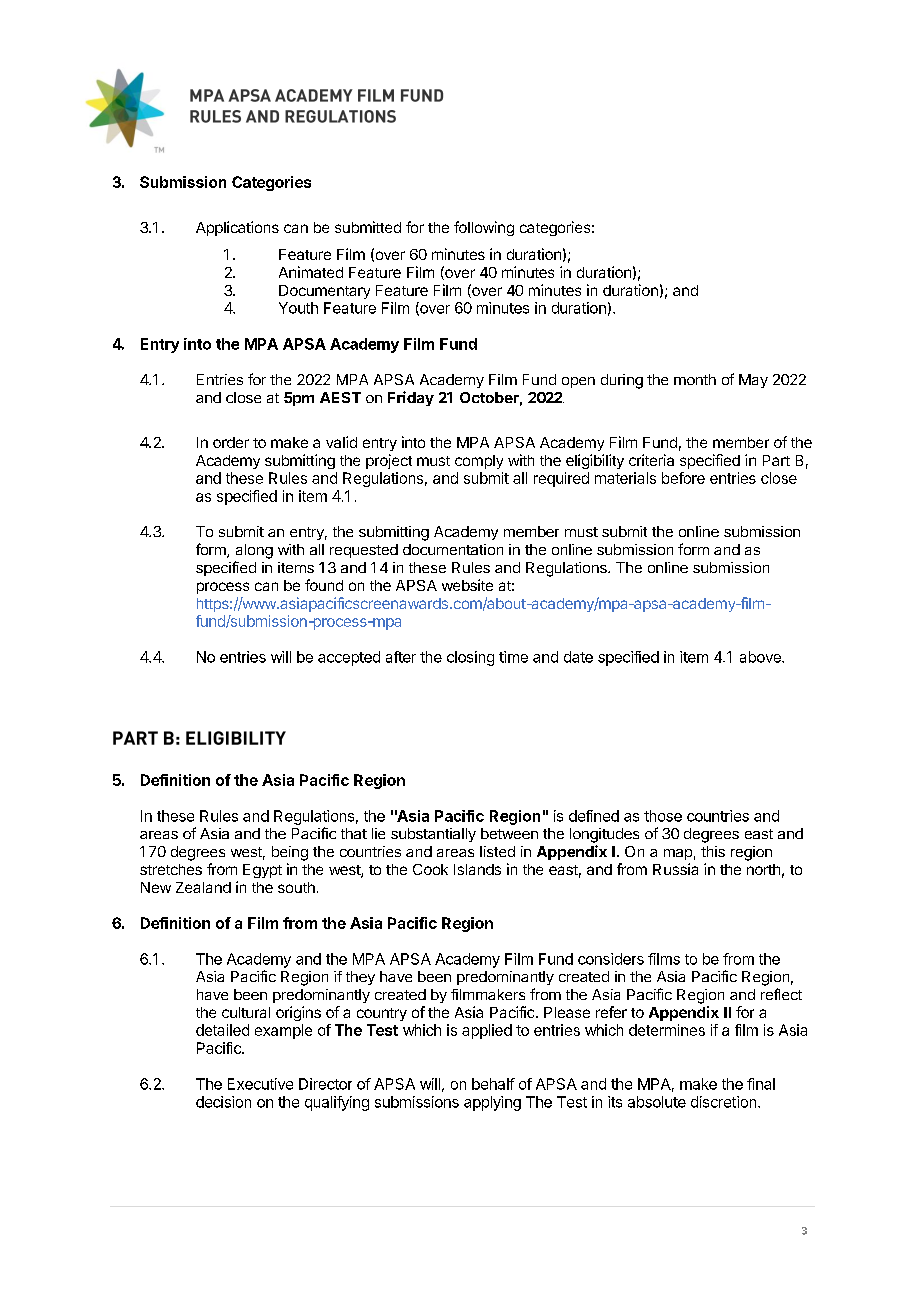  What do you see at coordinates (203, 887) in the screenshot?
I see `Zealand` at bounding box center [203, 887].
